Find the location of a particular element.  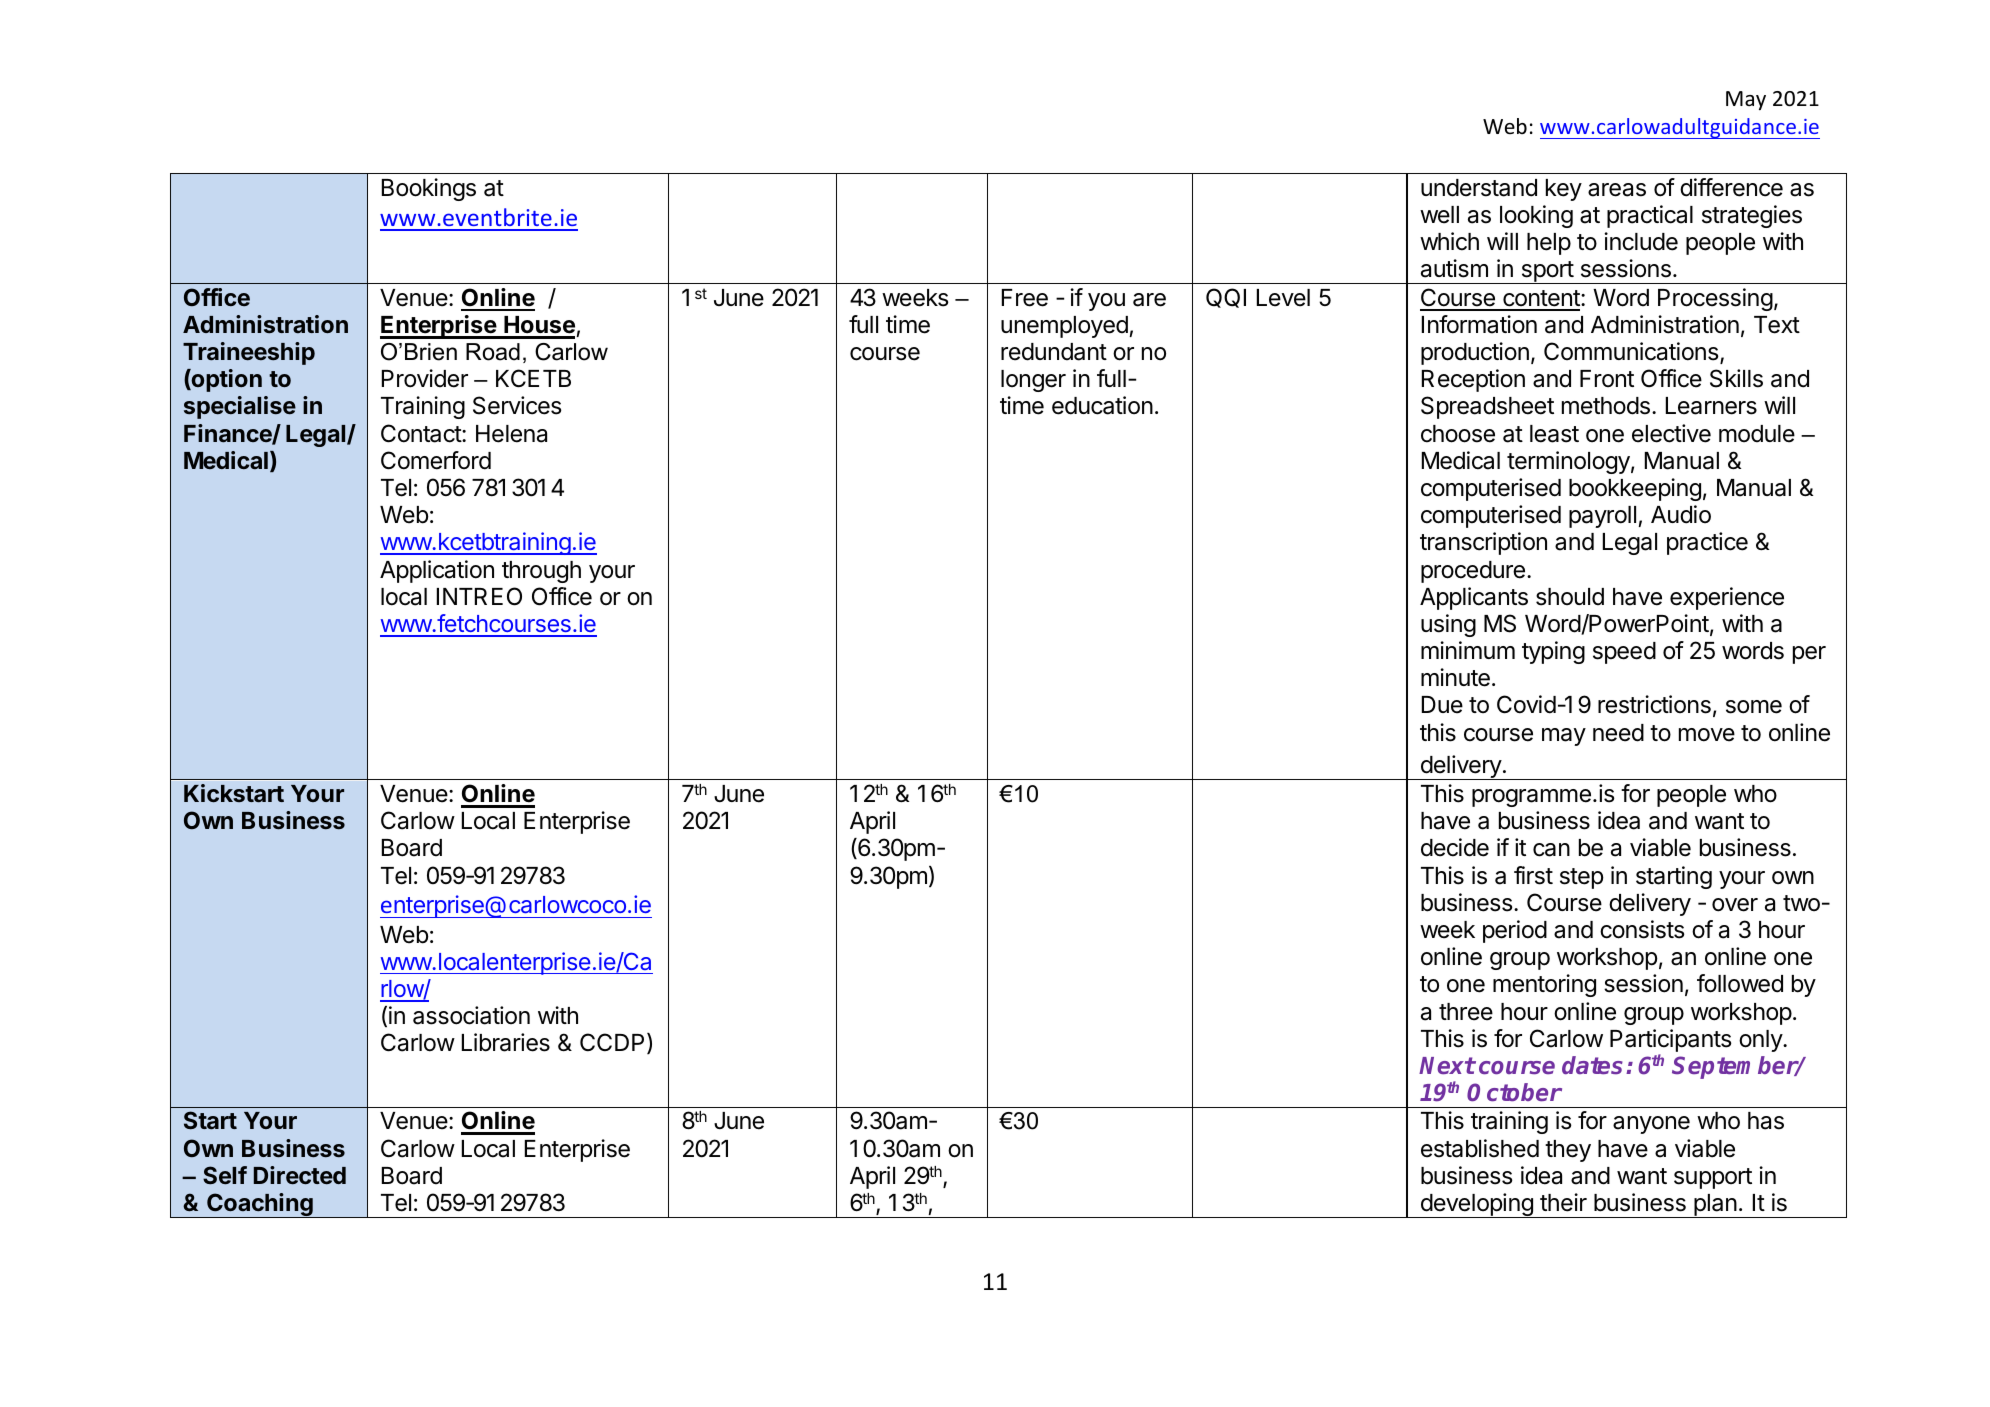

Directed is located at coordinates (300, 1175).
